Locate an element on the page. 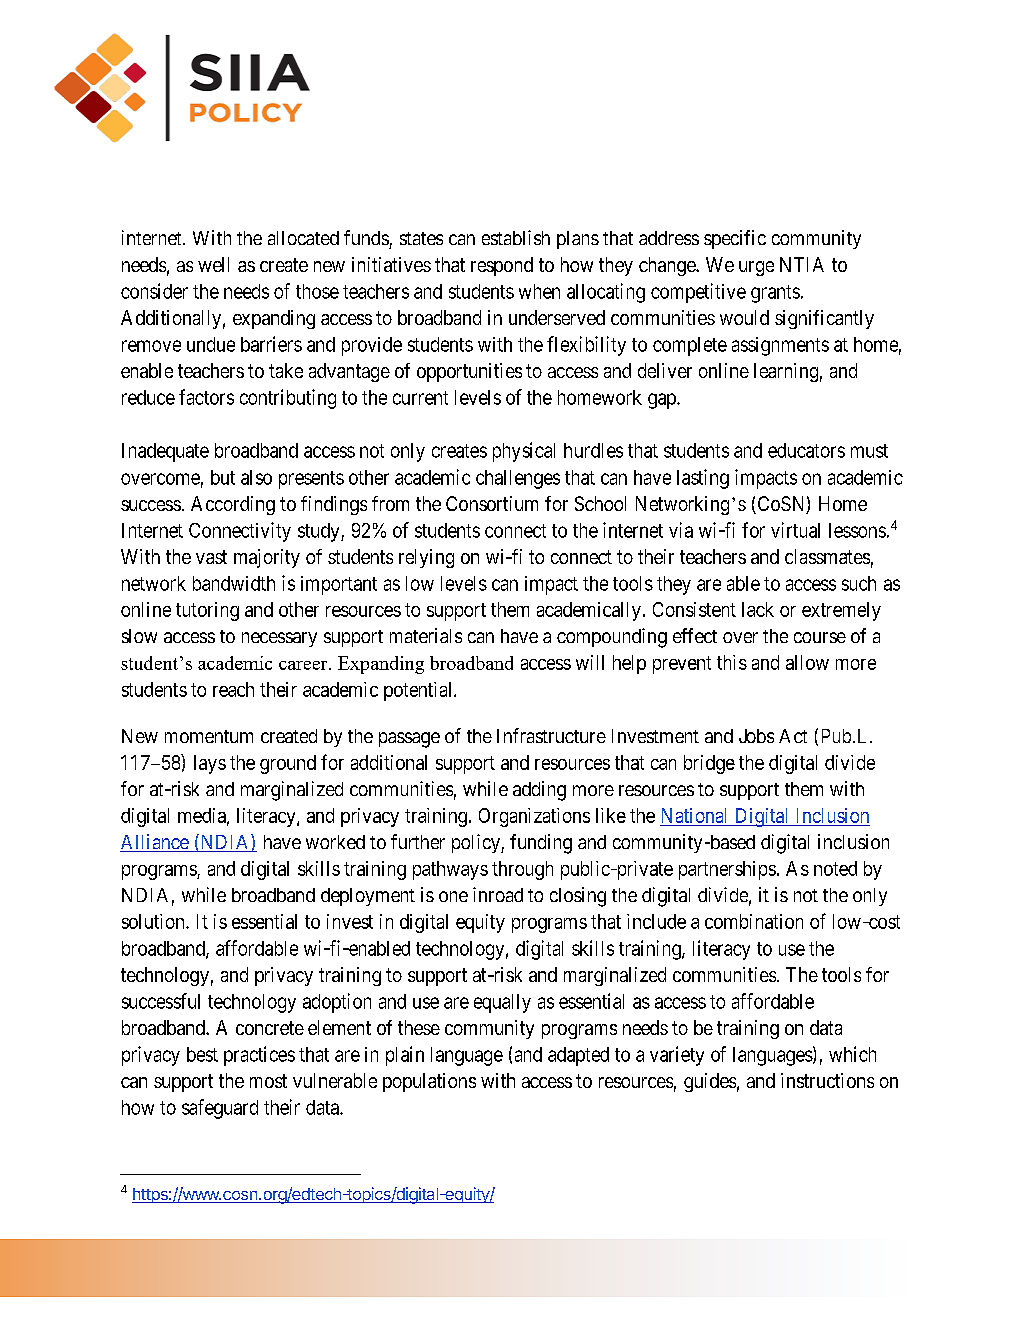 The height and width of the page is (1324, 1023). Consortium is located at coordinates (492, 503).
